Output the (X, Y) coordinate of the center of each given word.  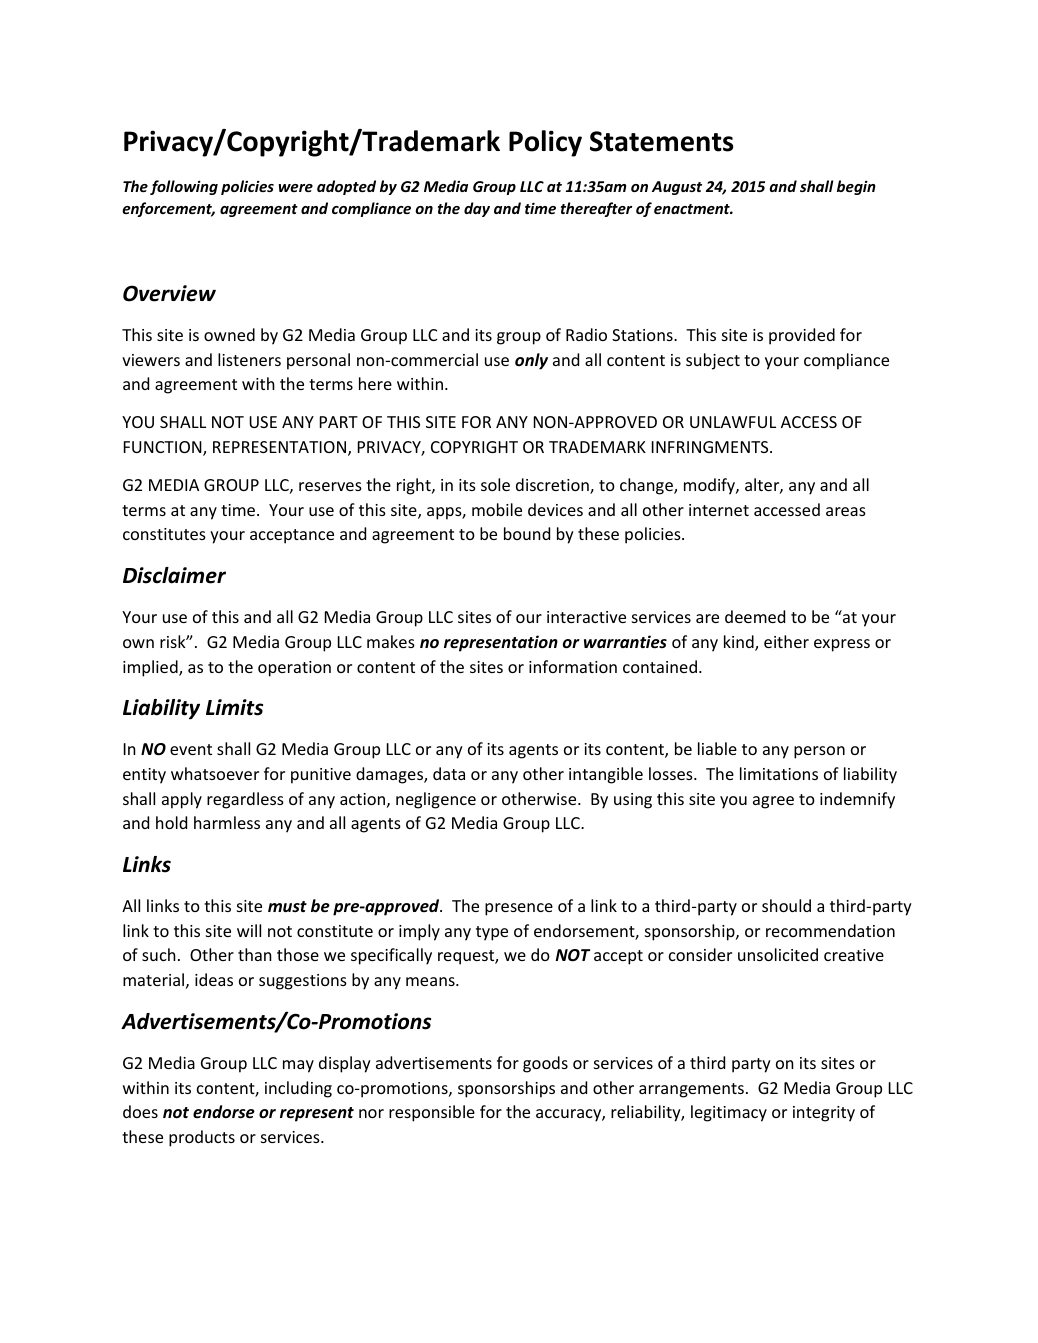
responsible (432, 1113)
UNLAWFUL (733, 422)
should (786, 905)
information (573, 666)
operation (294, 669)
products (202, 1138)
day (477, 209)
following (184, 187)
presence (519, 909)
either (786, 641)
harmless (227, 822)
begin (856, 187)
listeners (249, 359)
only (531, 361)
